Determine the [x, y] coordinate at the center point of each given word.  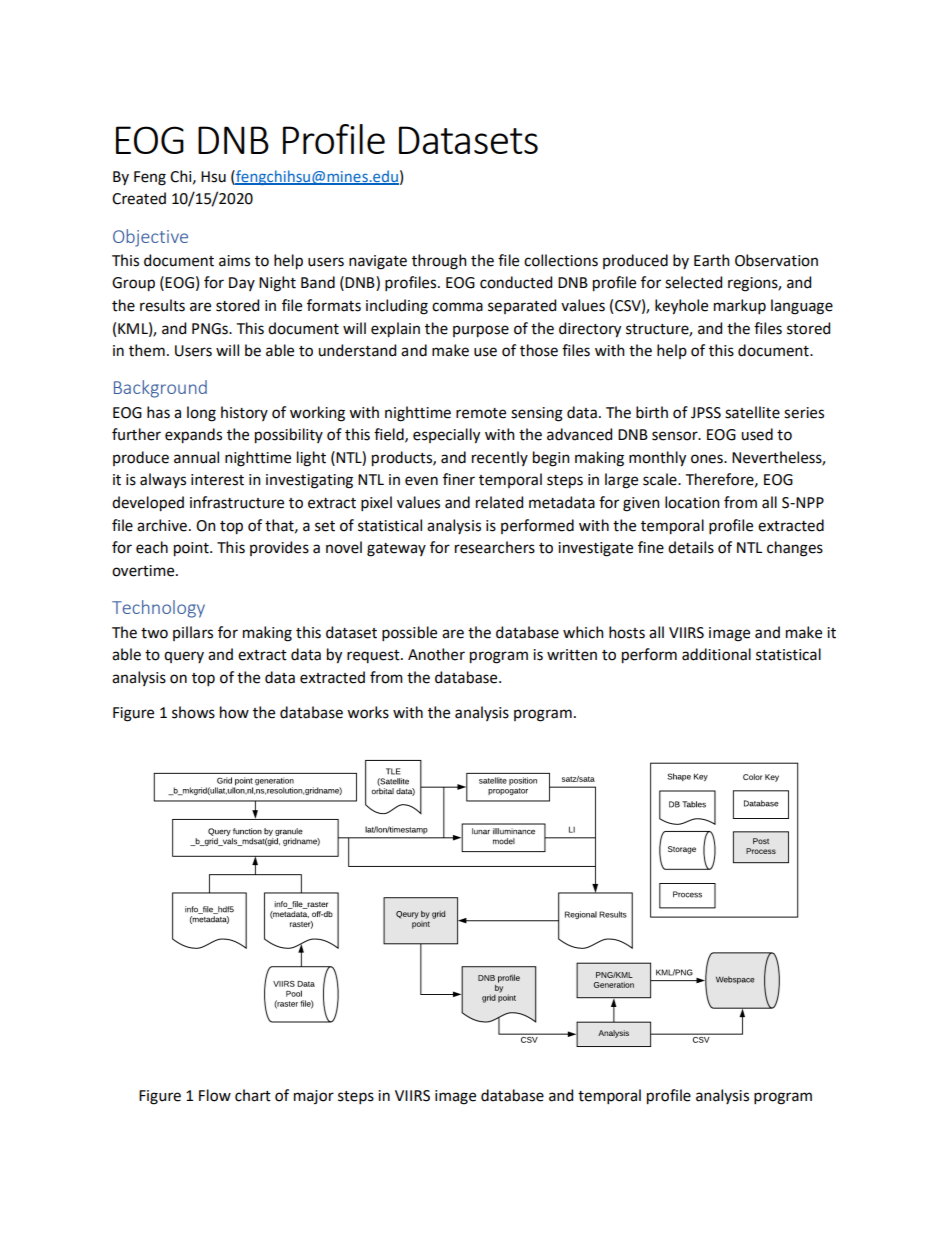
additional [716, 654]
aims [234, 261]
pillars [193, 633]
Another [436, 654]
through [439, 262]
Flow [215, 1095]
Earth [712, 260]
